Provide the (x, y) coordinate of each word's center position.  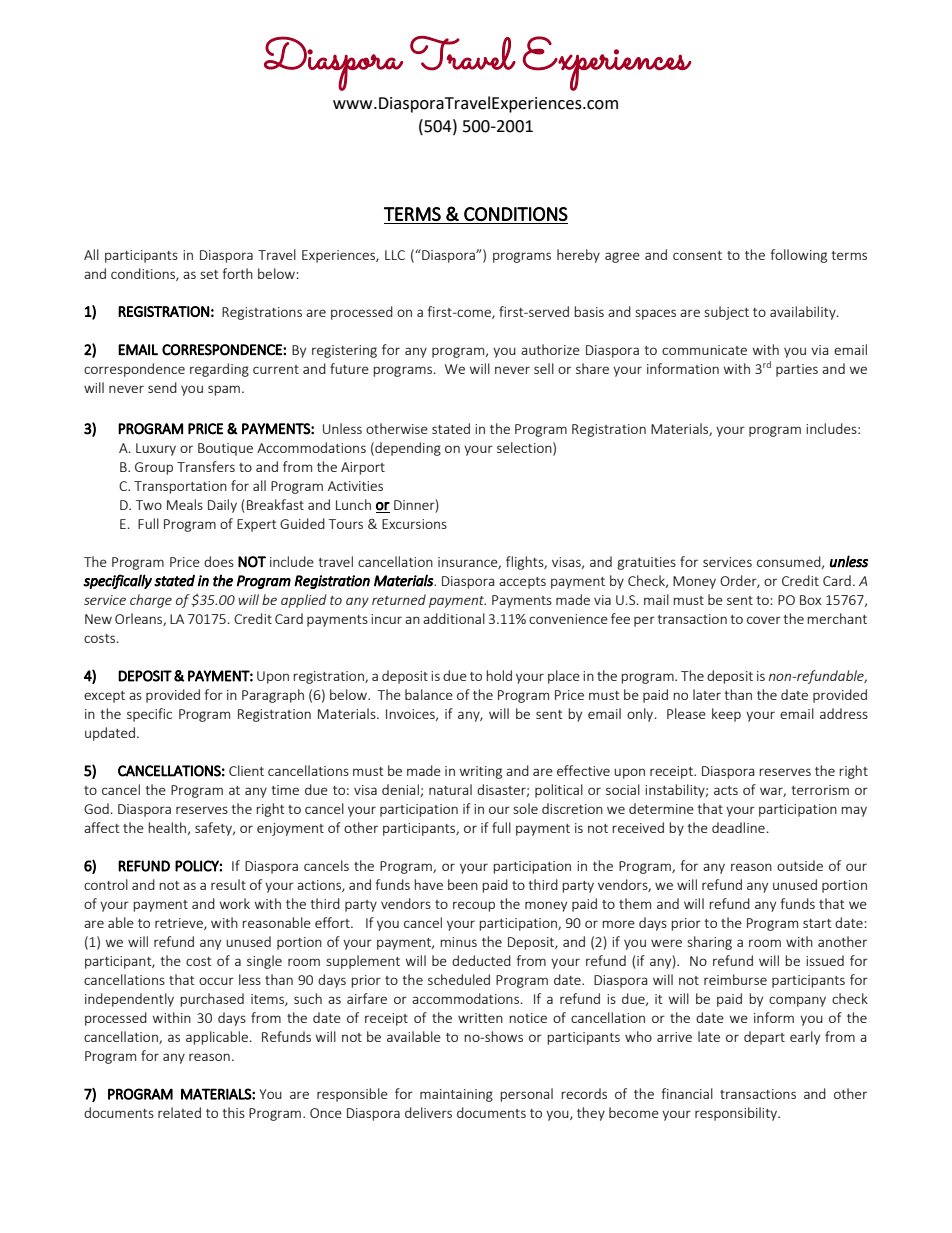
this (234, 1112)
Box (810, 600)
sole (525, 808)
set (209, 274)
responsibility (737, 1114)
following (799, 256)
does (219, 561)
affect (102, 827)
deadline (738, 827)
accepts (522, 583)
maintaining (456, 1095)
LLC (395, 255)
